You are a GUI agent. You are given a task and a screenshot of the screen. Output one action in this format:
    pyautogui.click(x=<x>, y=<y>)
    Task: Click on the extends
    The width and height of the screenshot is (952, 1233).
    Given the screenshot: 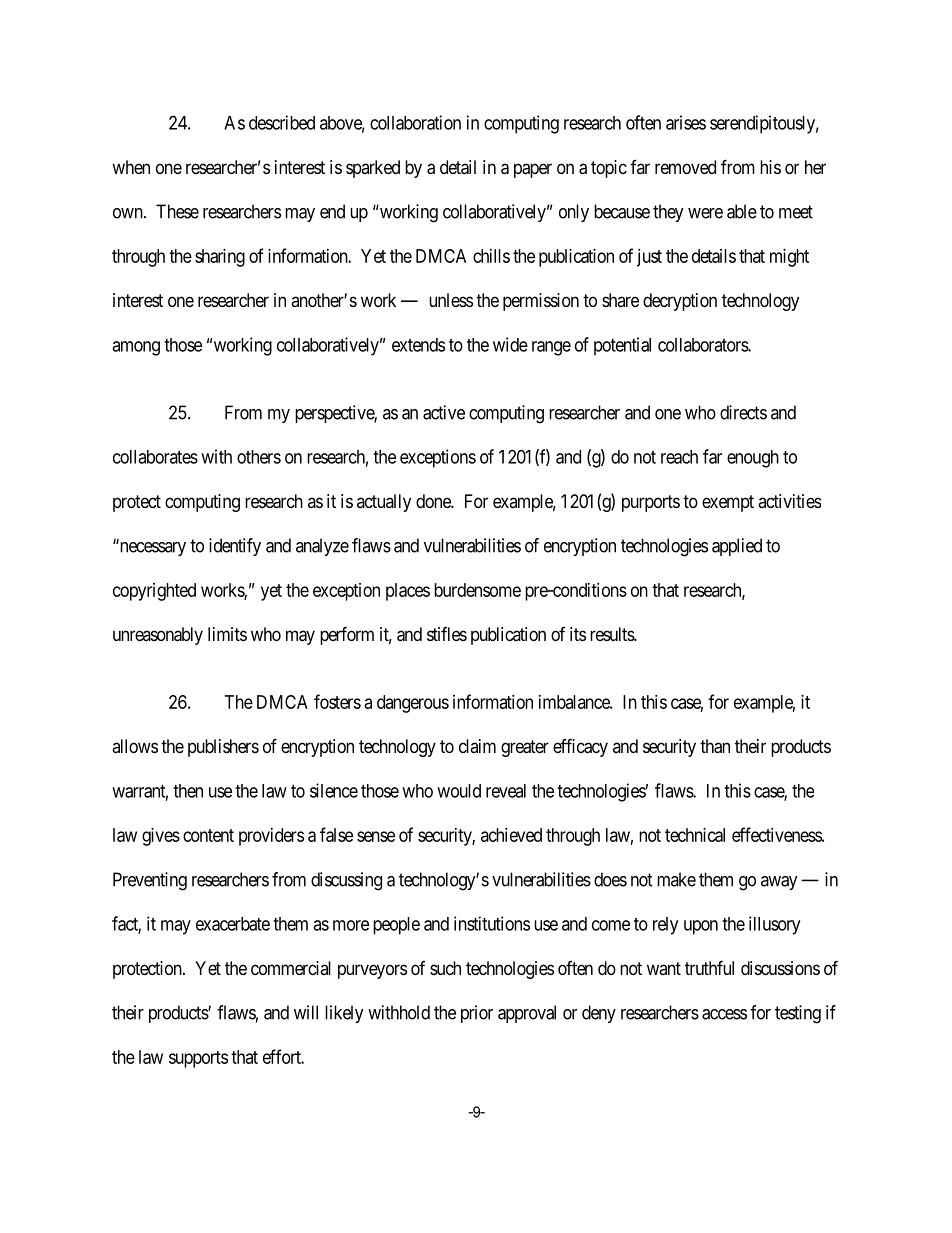 What is the action you would take?
    pyautogui.click(x=418, y=345)
